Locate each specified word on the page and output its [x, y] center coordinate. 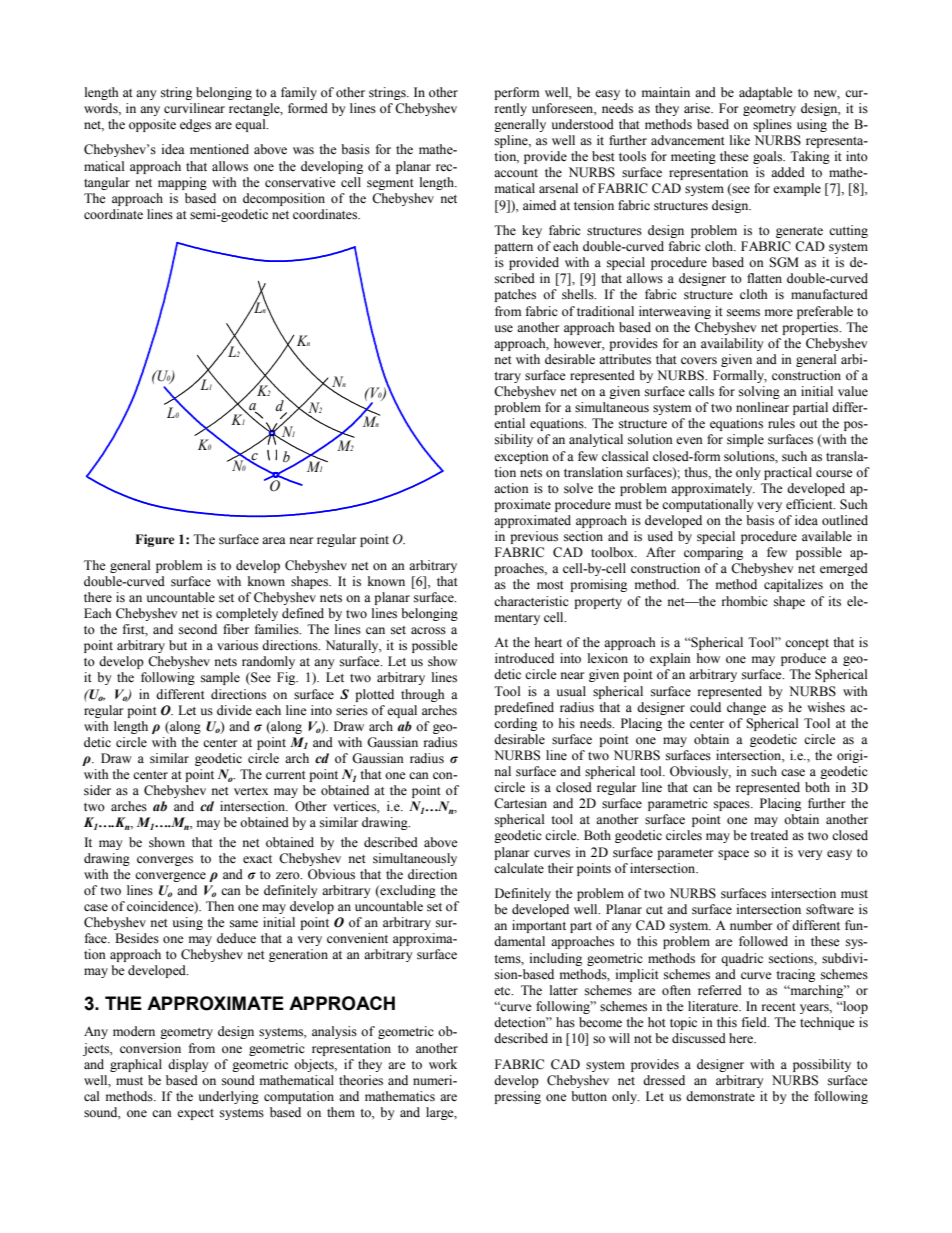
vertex [251, 791]
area [274, 540]
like [740, 140]
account [516, 173]
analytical [596, 440]
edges [195, 125]
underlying [229, 1097]
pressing [517, 1097]
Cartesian [520, 803]
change [746, 708]
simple [745, 440]
